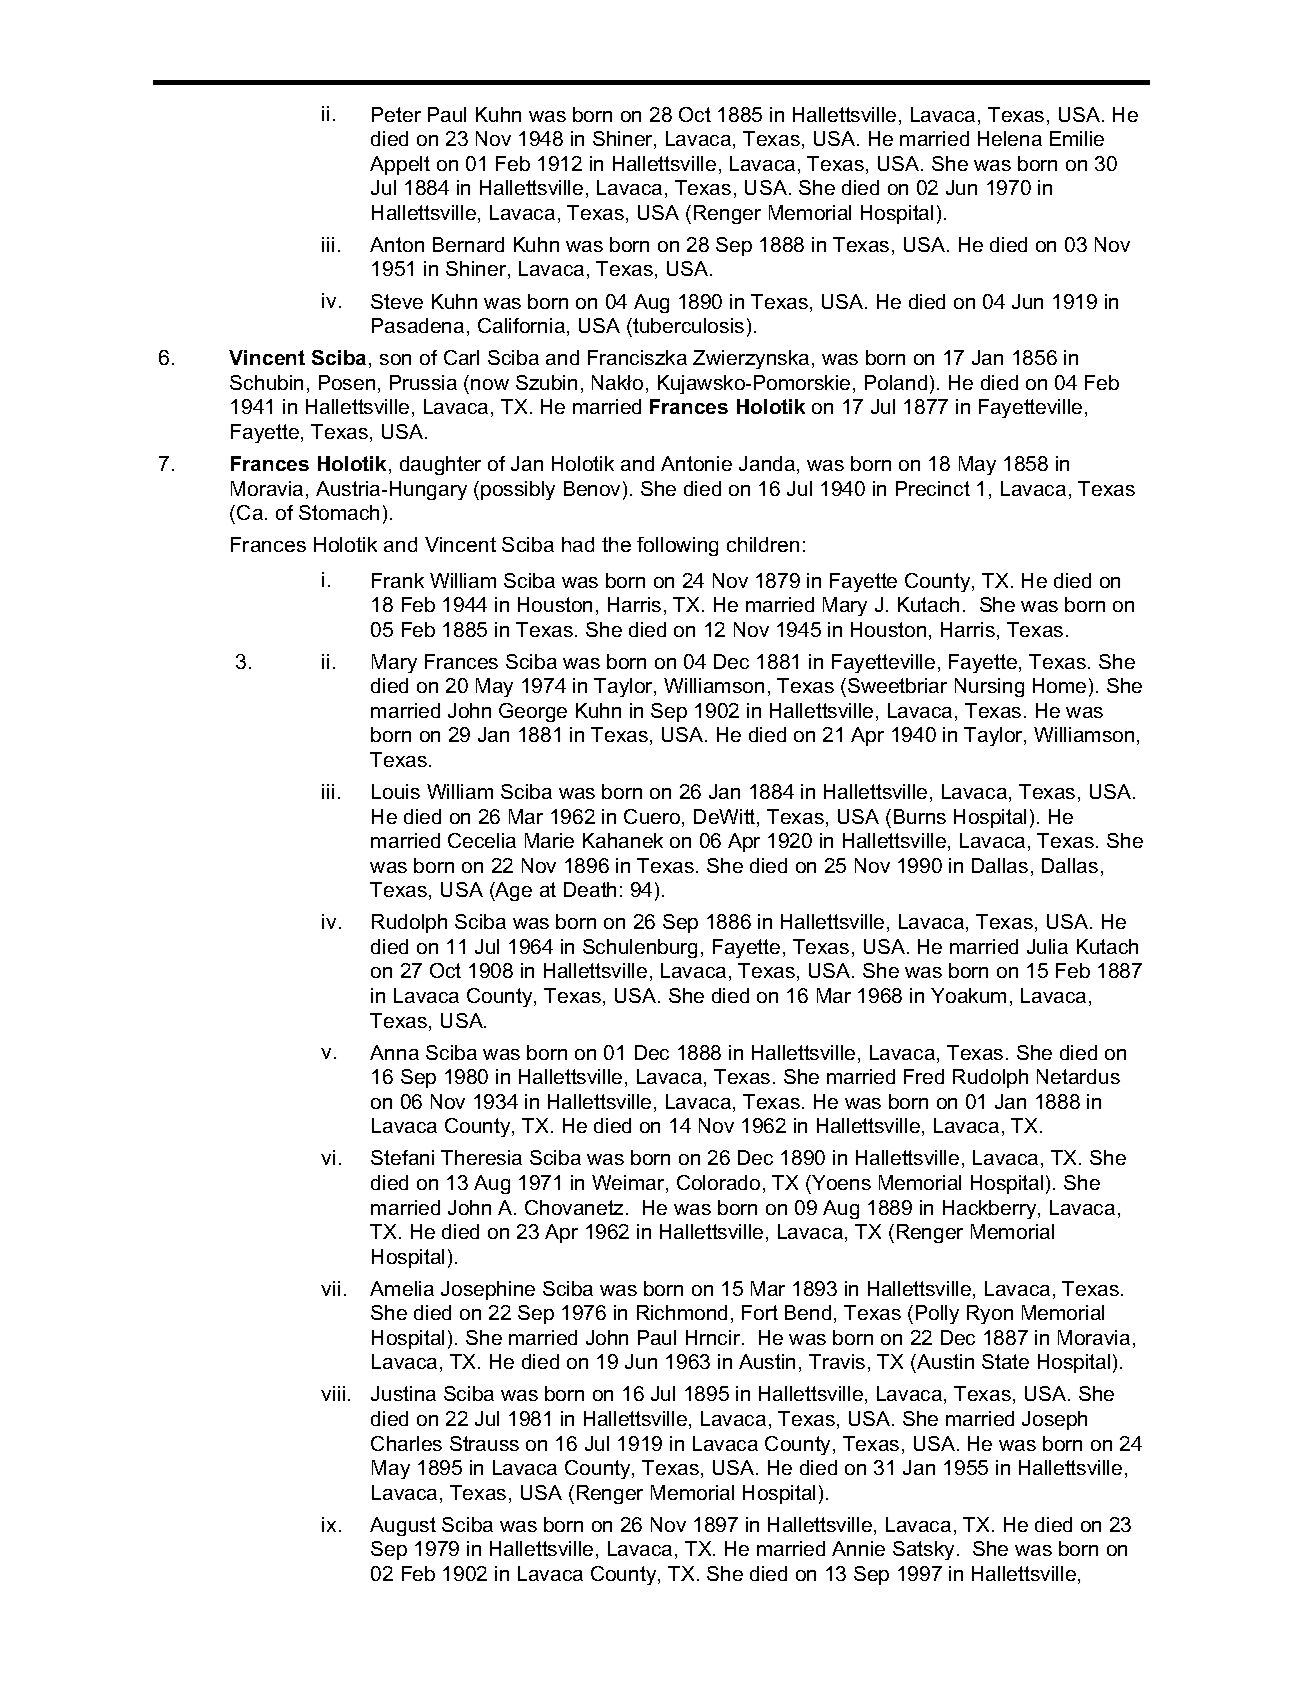 Image resolution: width=1303 pixels, height=1686 pixels. What do you see at coordinates (933, 488) in the screenshot?
I see `Precinct` at bounding box center [933, 488].
